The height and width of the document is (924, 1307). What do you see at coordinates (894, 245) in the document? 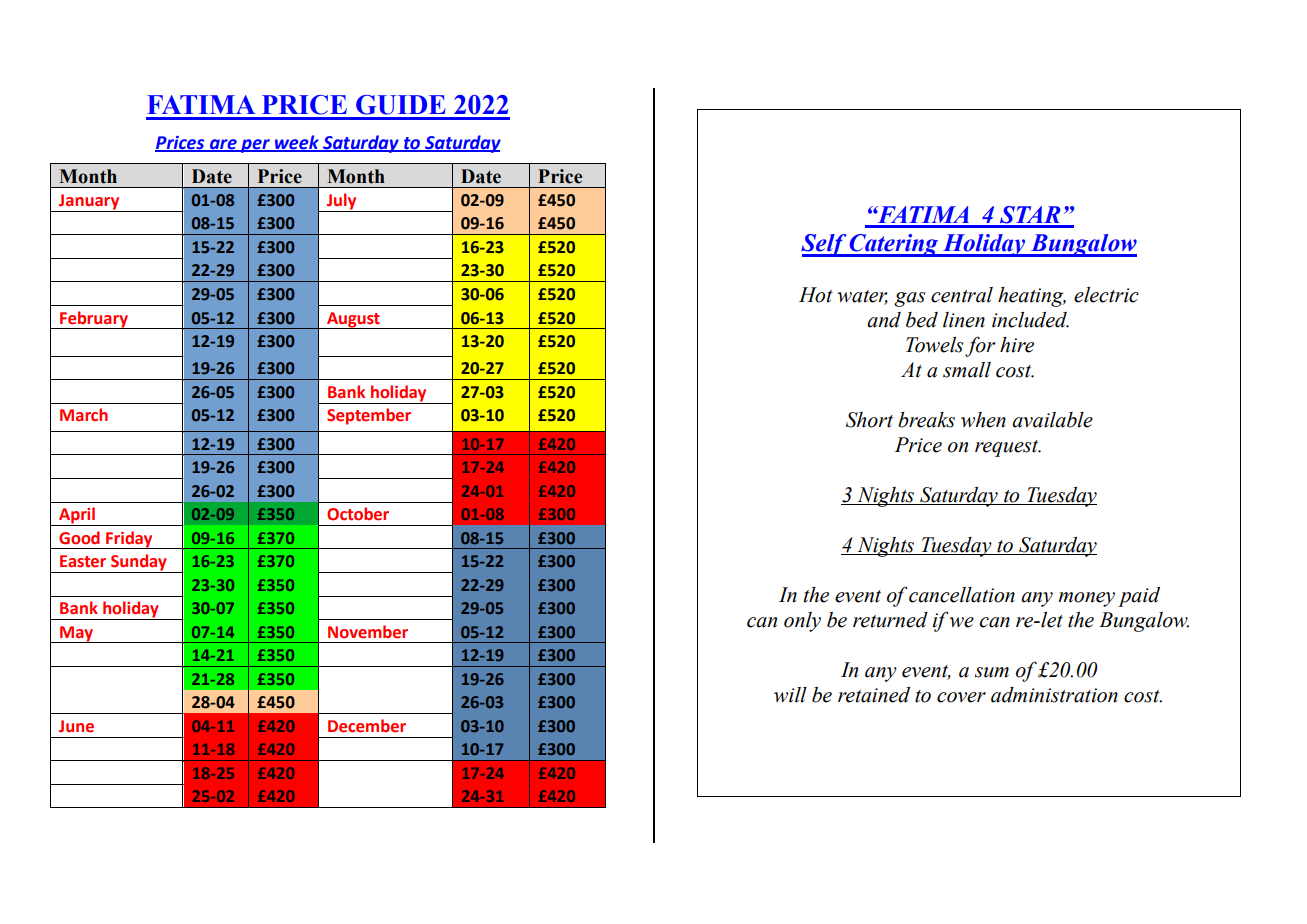
I see `Catering` at bounding box center [894, 245].
